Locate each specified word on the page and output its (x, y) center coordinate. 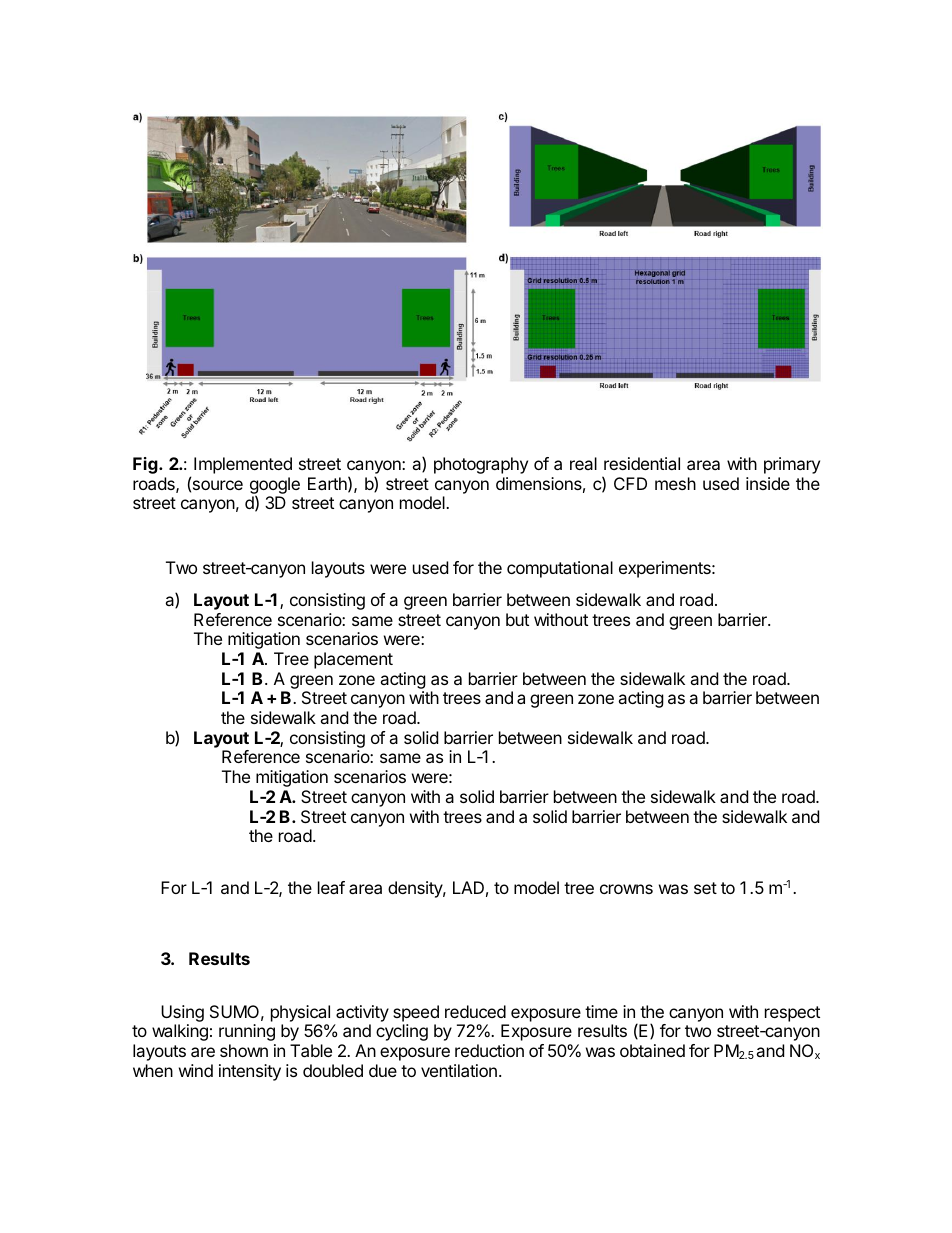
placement (353, 660)
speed (416, 1013)
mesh (675, 483)
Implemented (243, 465)
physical (300, 1013)
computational (560, 569)
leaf (331, 887)
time (601, 1011)
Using (182, 1013)
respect (792, 1014)
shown (244, 1050)
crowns (626, 889)
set (705, 888)
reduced (475, 1011)
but (517, 619)
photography (481, 465)
